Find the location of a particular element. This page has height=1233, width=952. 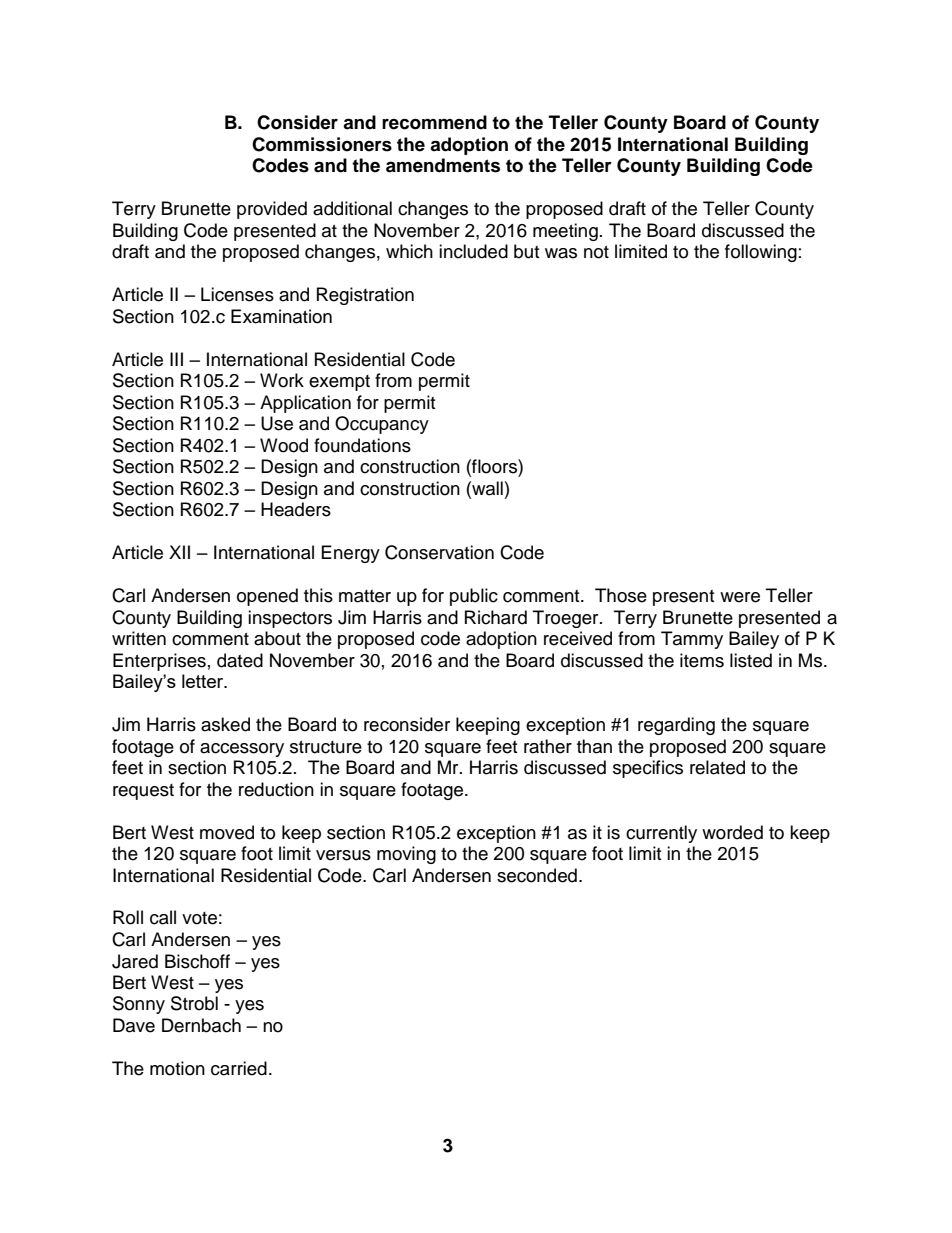

Use is located at coordinates (277, 423).
